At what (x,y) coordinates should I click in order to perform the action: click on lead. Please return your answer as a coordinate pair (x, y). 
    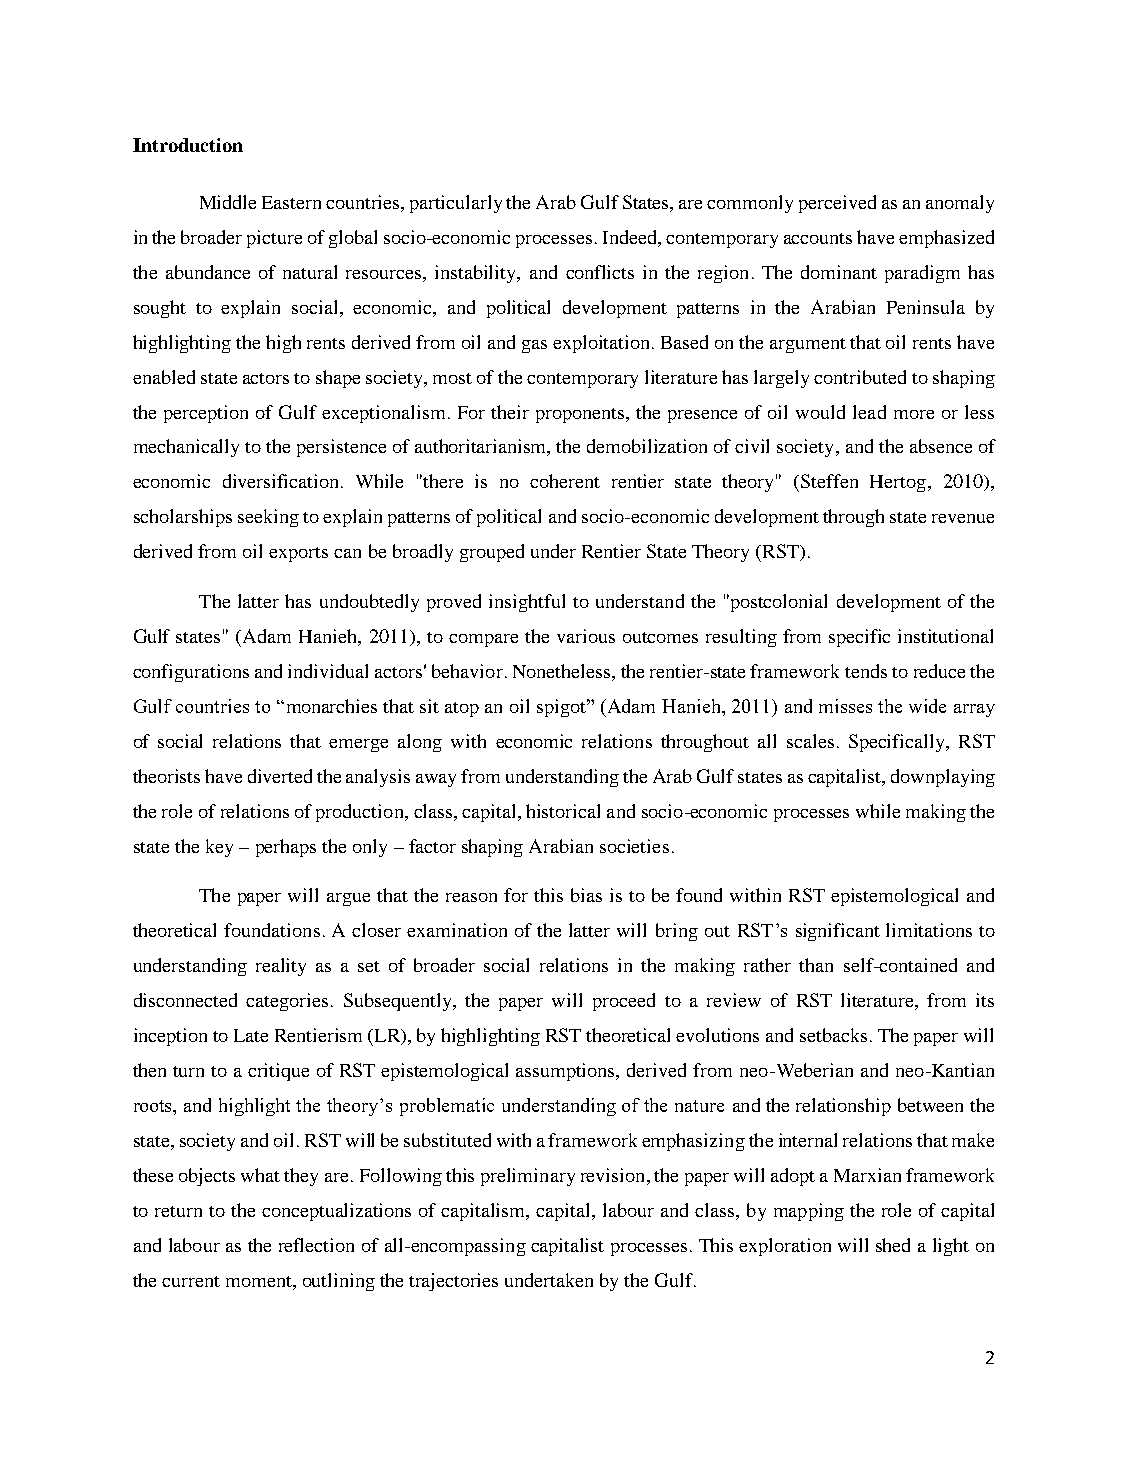
    Looking at the image, I should click on (869, 412).
